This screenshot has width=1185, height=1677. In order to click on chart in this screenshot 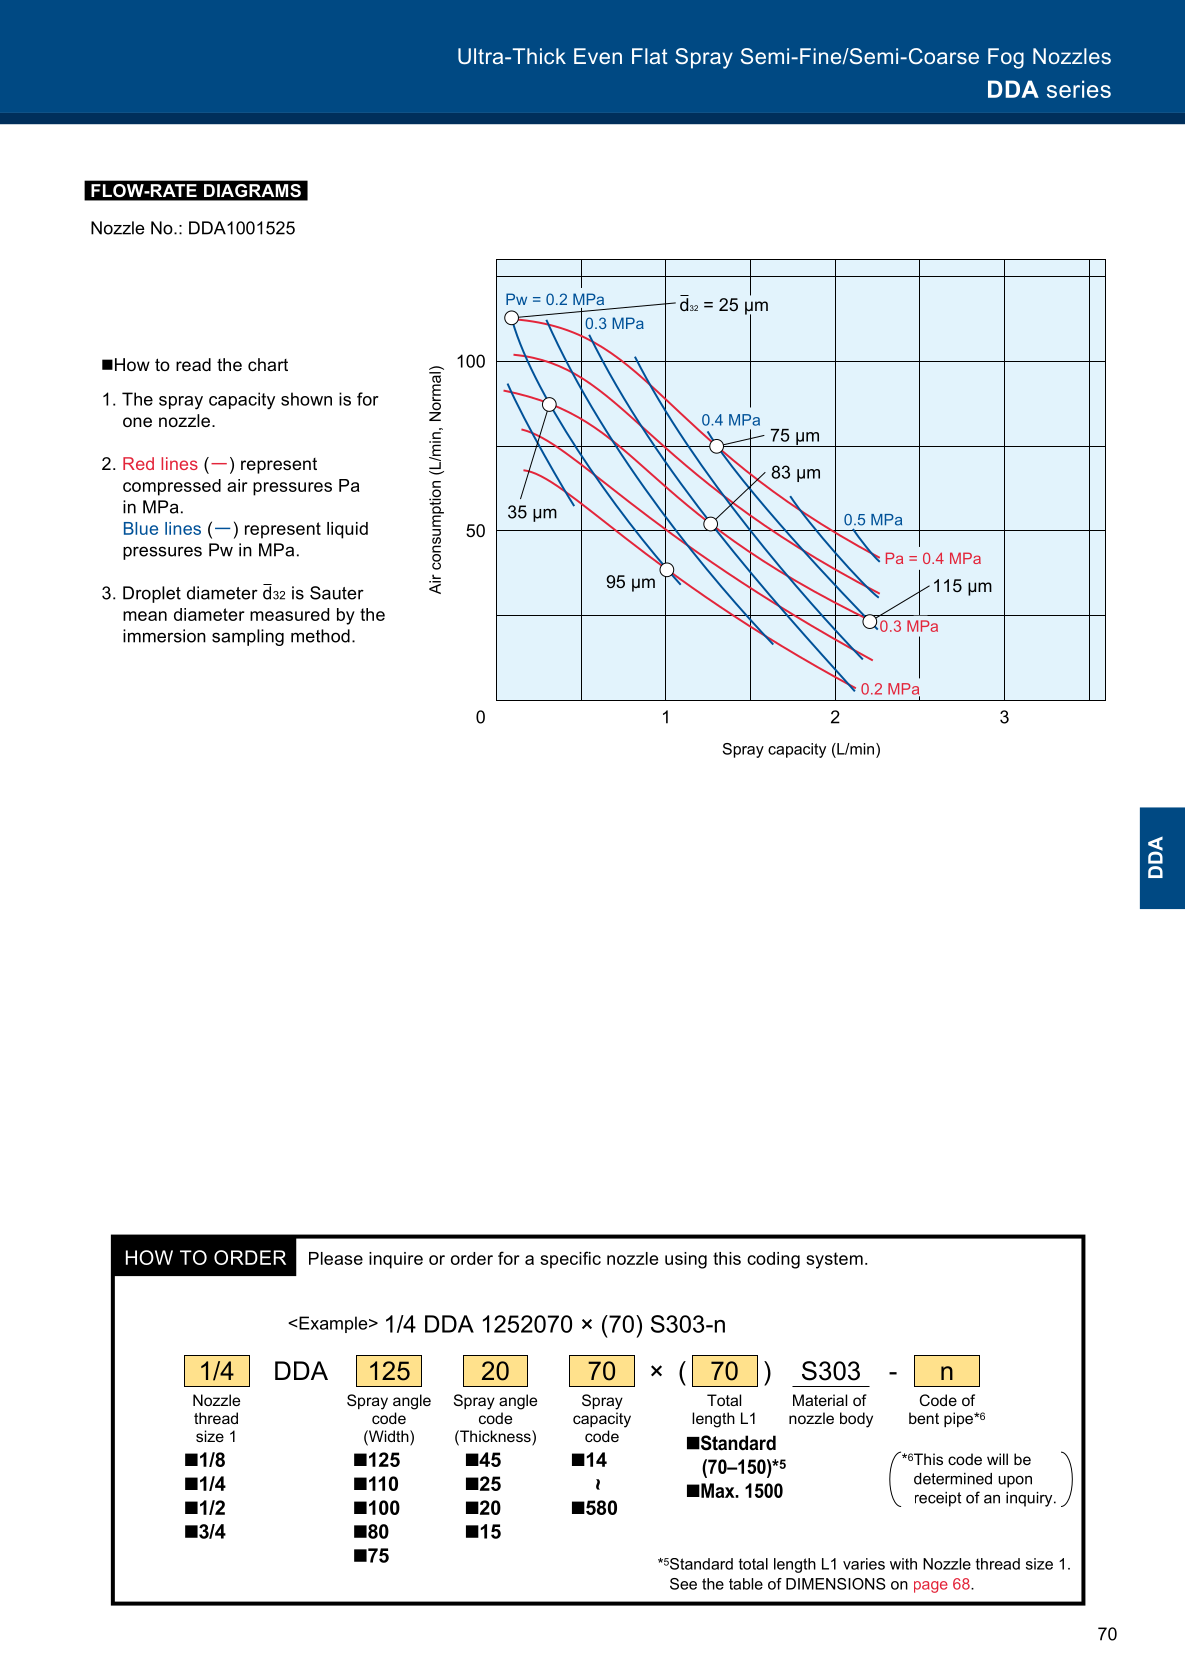, I will do `click(268, 364)`.
